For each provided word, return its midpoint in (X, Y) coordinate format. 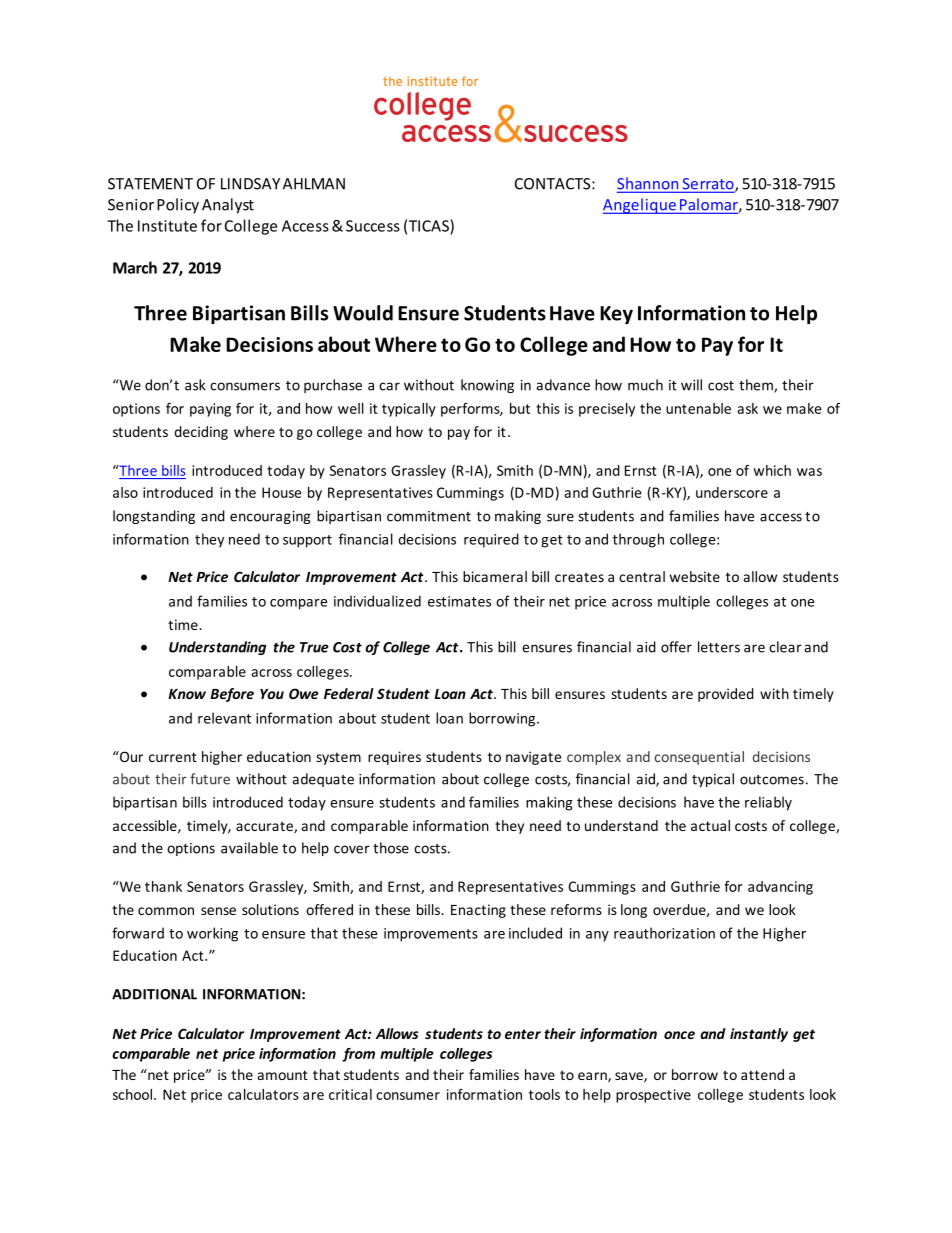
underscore (732, 492)
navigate (533, 758)
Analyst (228, 206)
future (210, 779)
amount (283, 1075)
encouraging (270, 517)
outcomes (772, 780)
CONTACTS (554, 184)
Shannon (649, 184)
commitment (429, 516)
